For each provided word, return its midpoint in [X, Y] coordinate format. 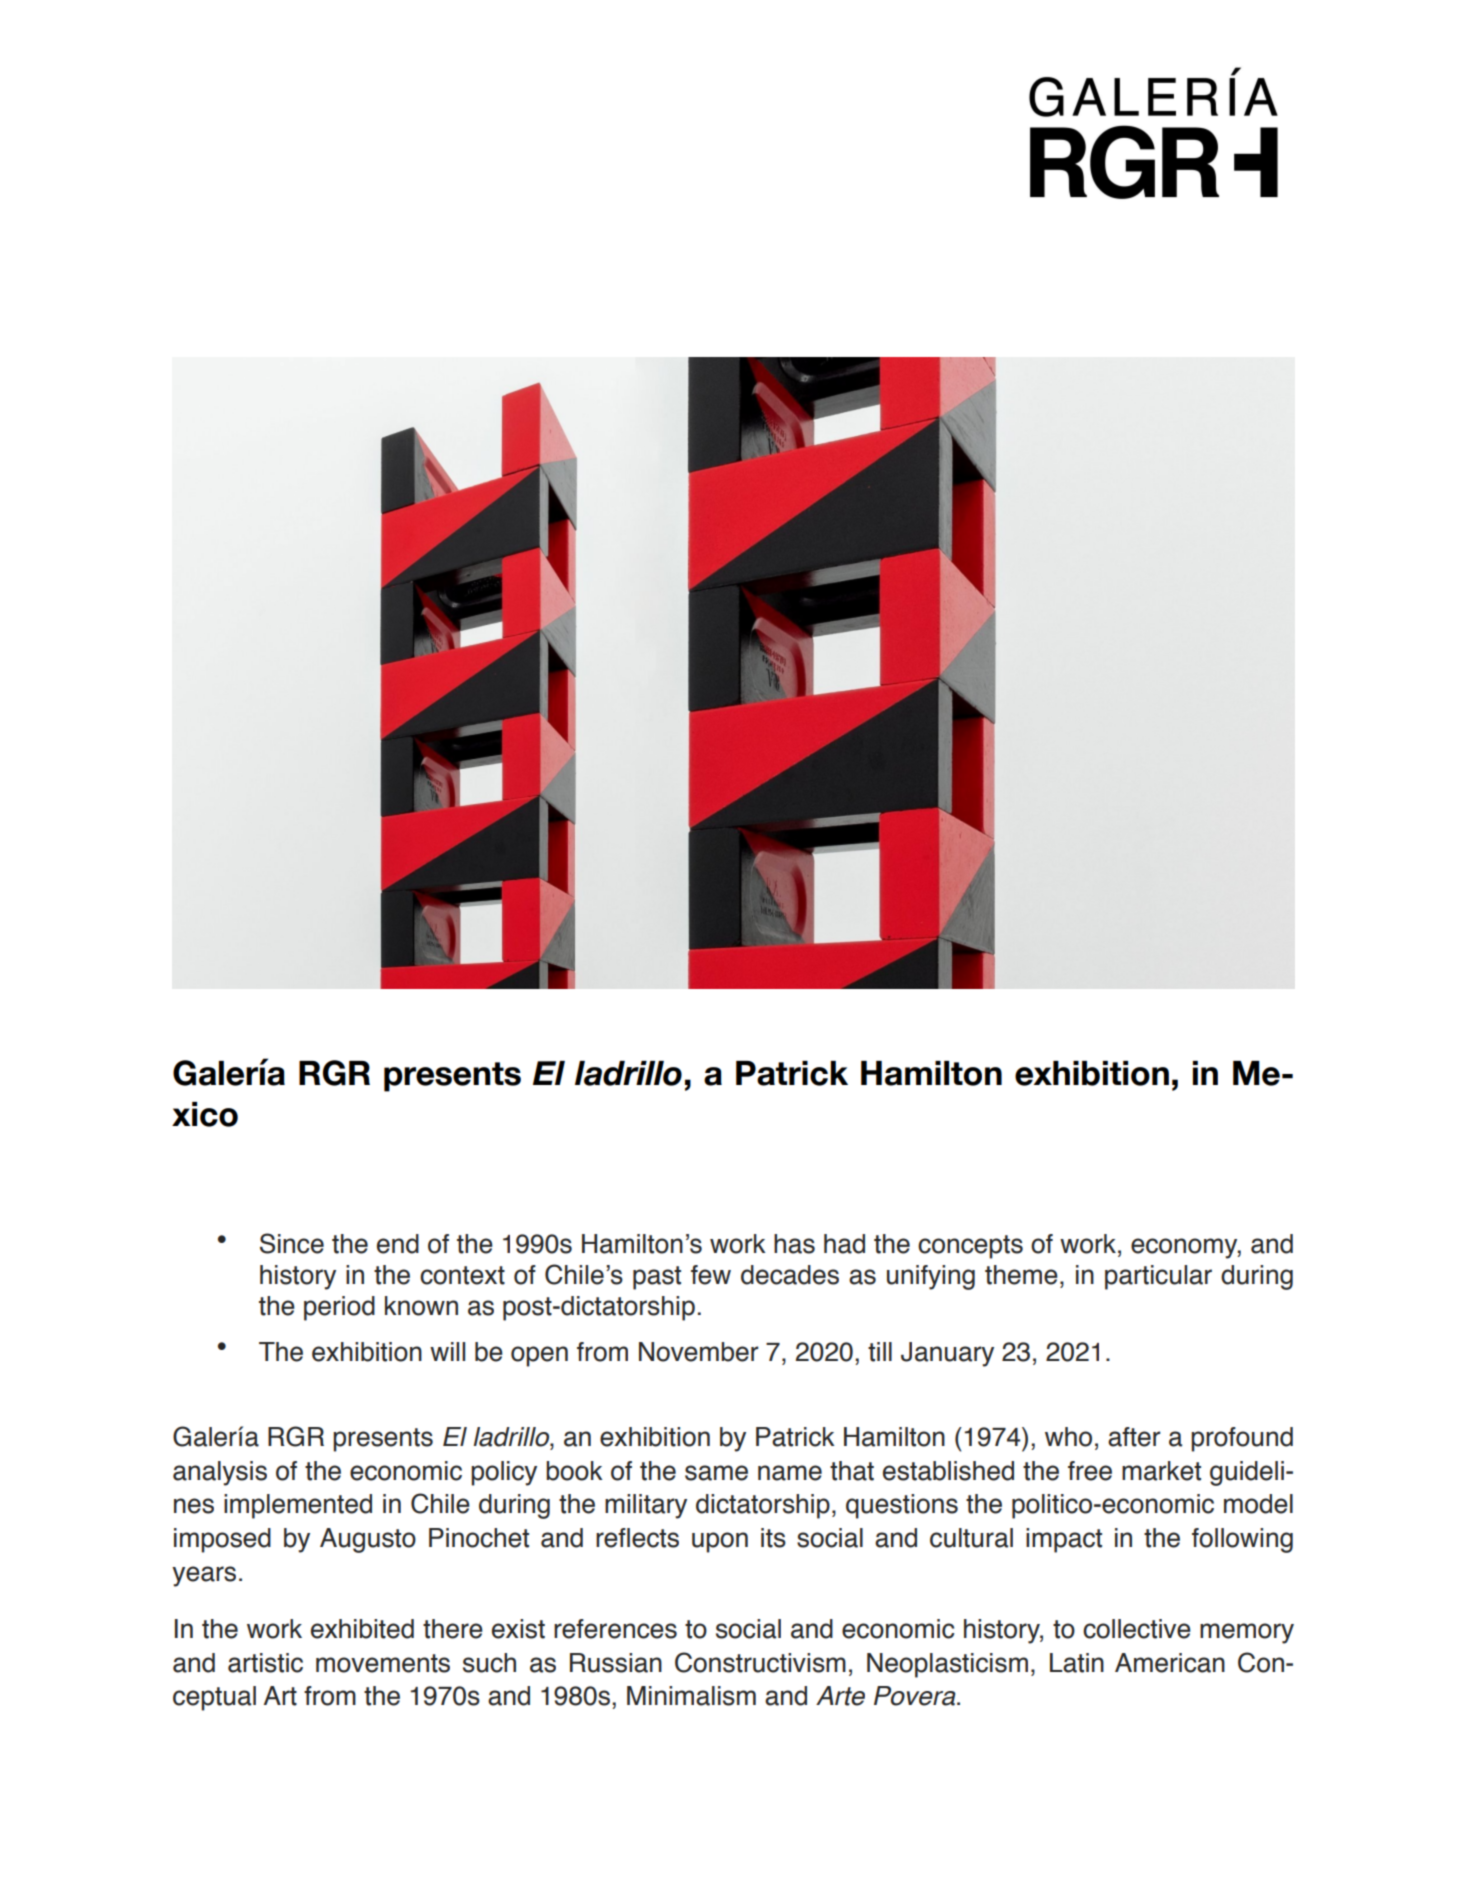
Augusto [368, 1540]
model [1258, 1504]
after [1134, 1437]
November [699, 1352]
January [947, 1354]
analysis [220, 1473]
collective [1137, 1629]
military [646, 1506]
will [447, 1351]
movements [383, 1663]
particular [1158, 1277]
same [716, 1473]
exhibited [362, 1629]
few [711, 1275]
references [615, 1629]
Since [292, 1243]
